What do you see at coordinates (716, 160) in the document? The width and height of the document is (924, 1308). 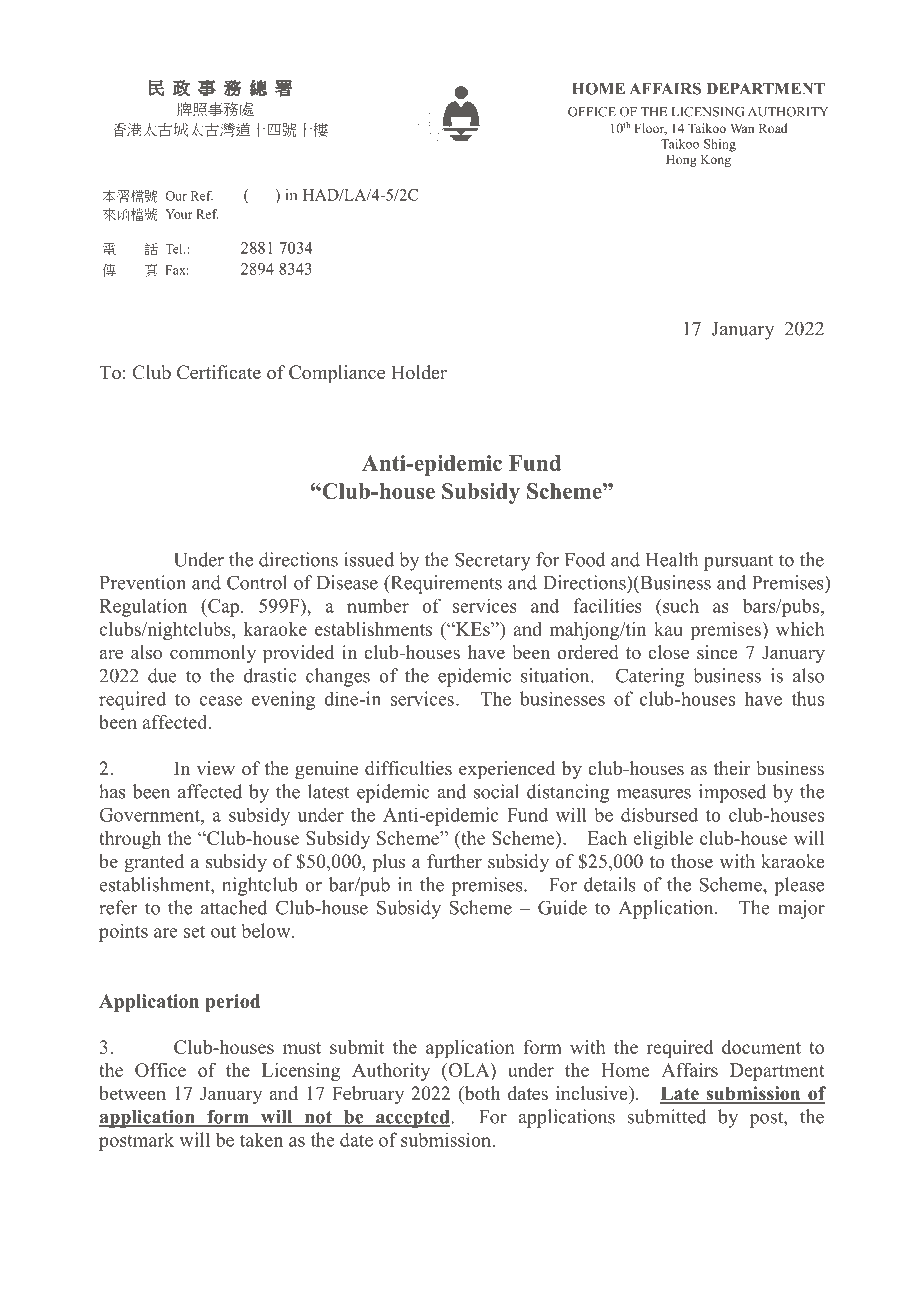 I see `Kong` at bounding box center [716, 160].
